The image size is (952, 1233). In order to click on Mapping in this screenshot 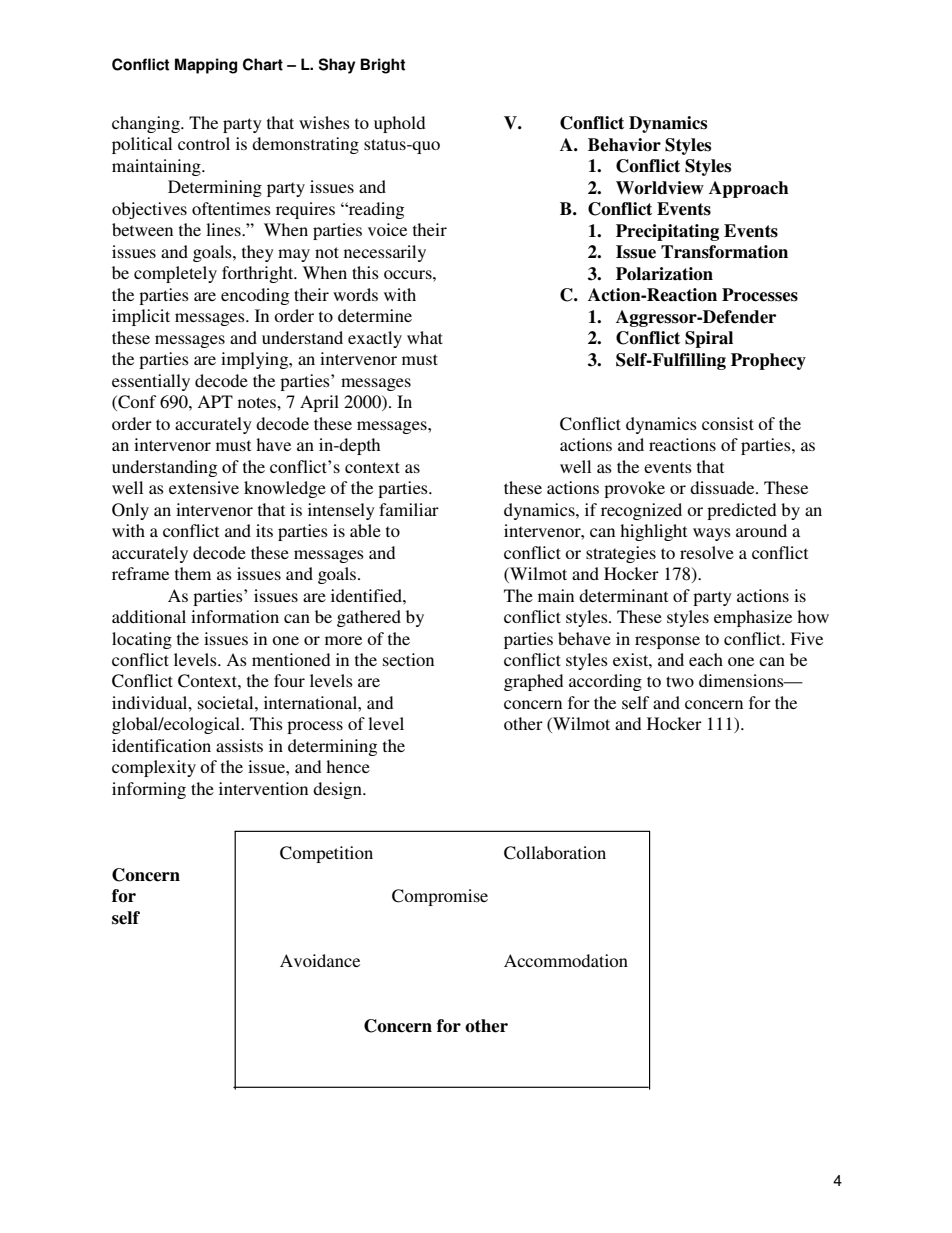, I will do `click(206, 66)`.
